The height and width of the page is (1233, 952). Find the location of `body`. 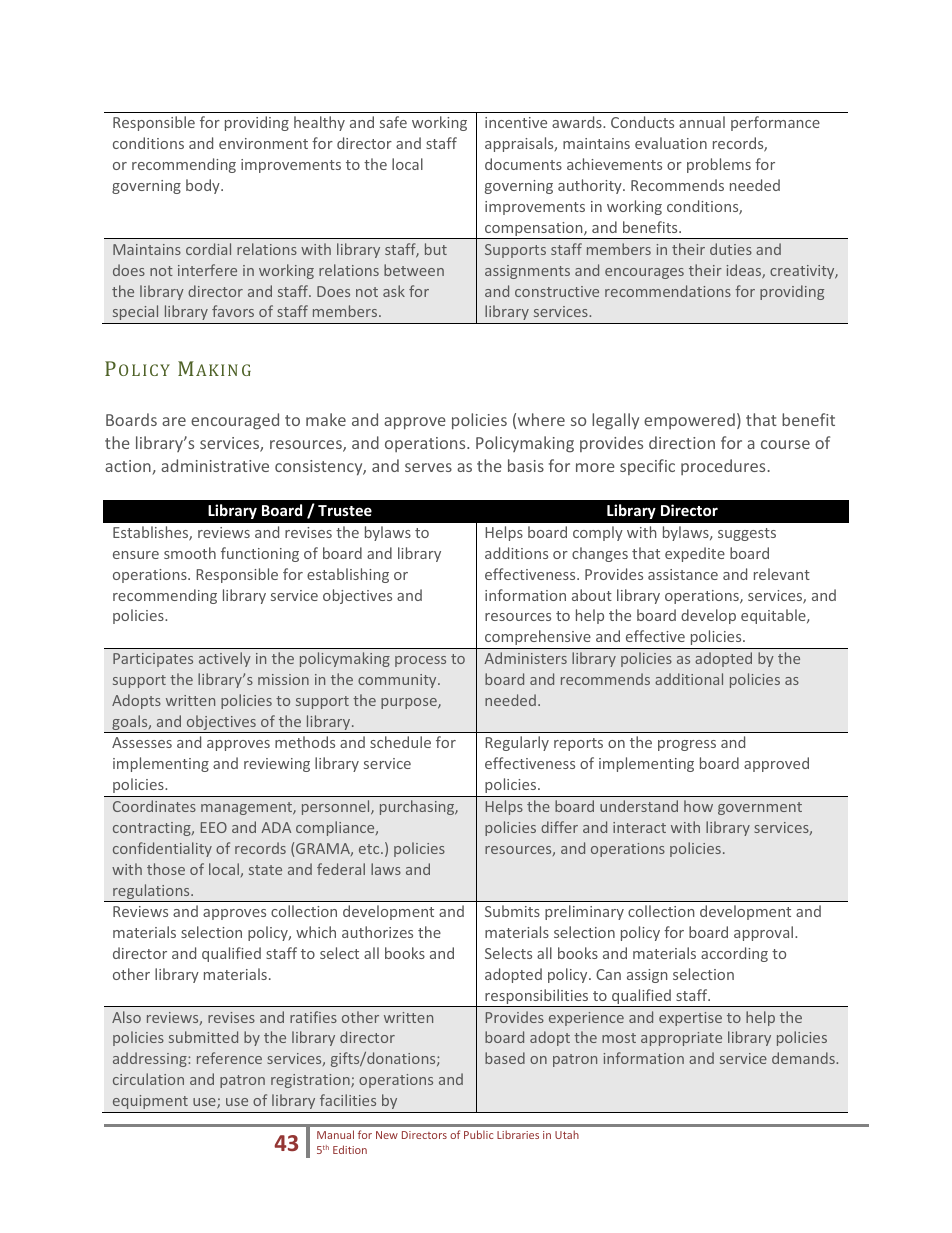

body is located at coordinates (204, 186).
